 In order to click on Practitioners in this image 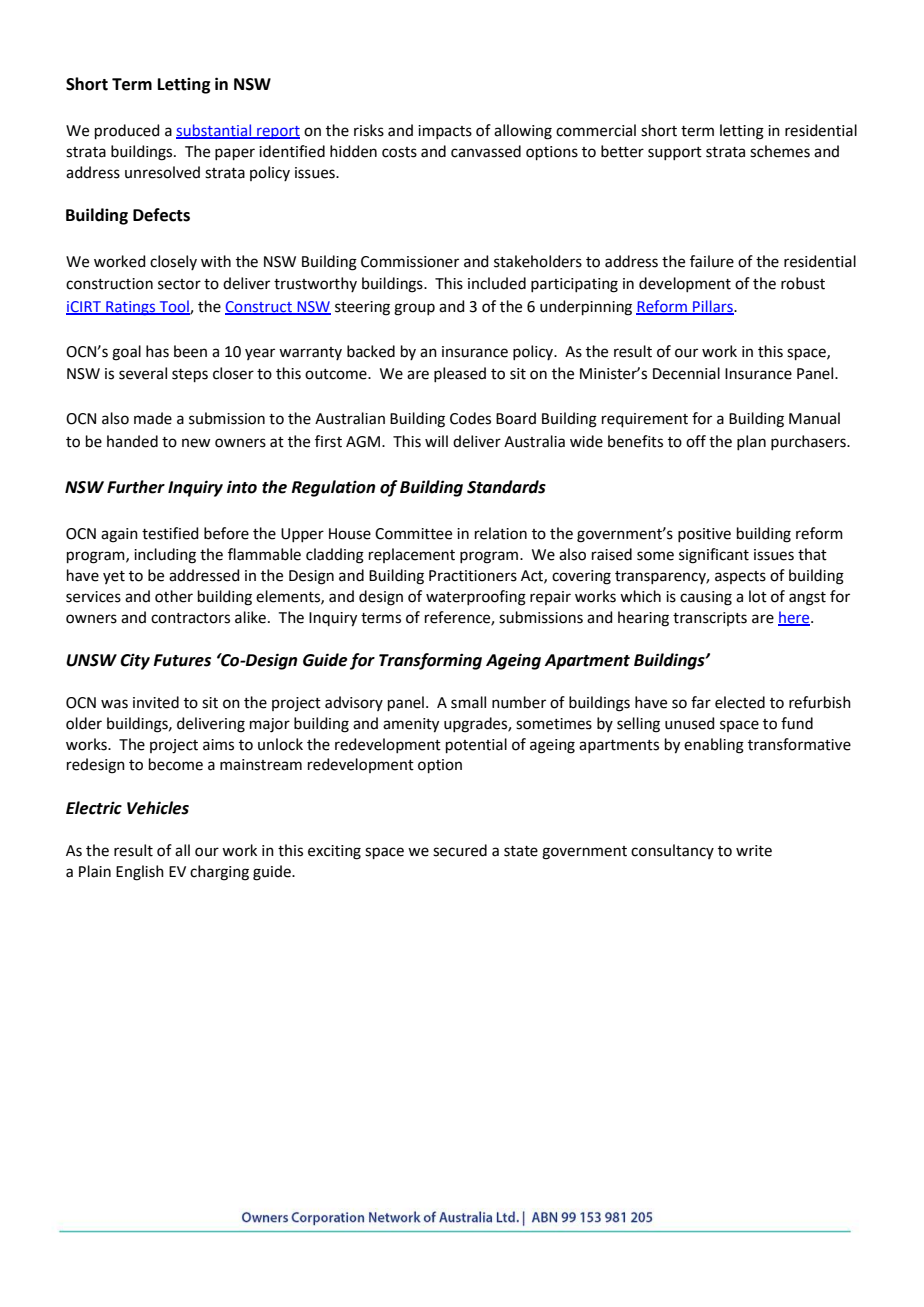, I will do `click(473, 576)`.
